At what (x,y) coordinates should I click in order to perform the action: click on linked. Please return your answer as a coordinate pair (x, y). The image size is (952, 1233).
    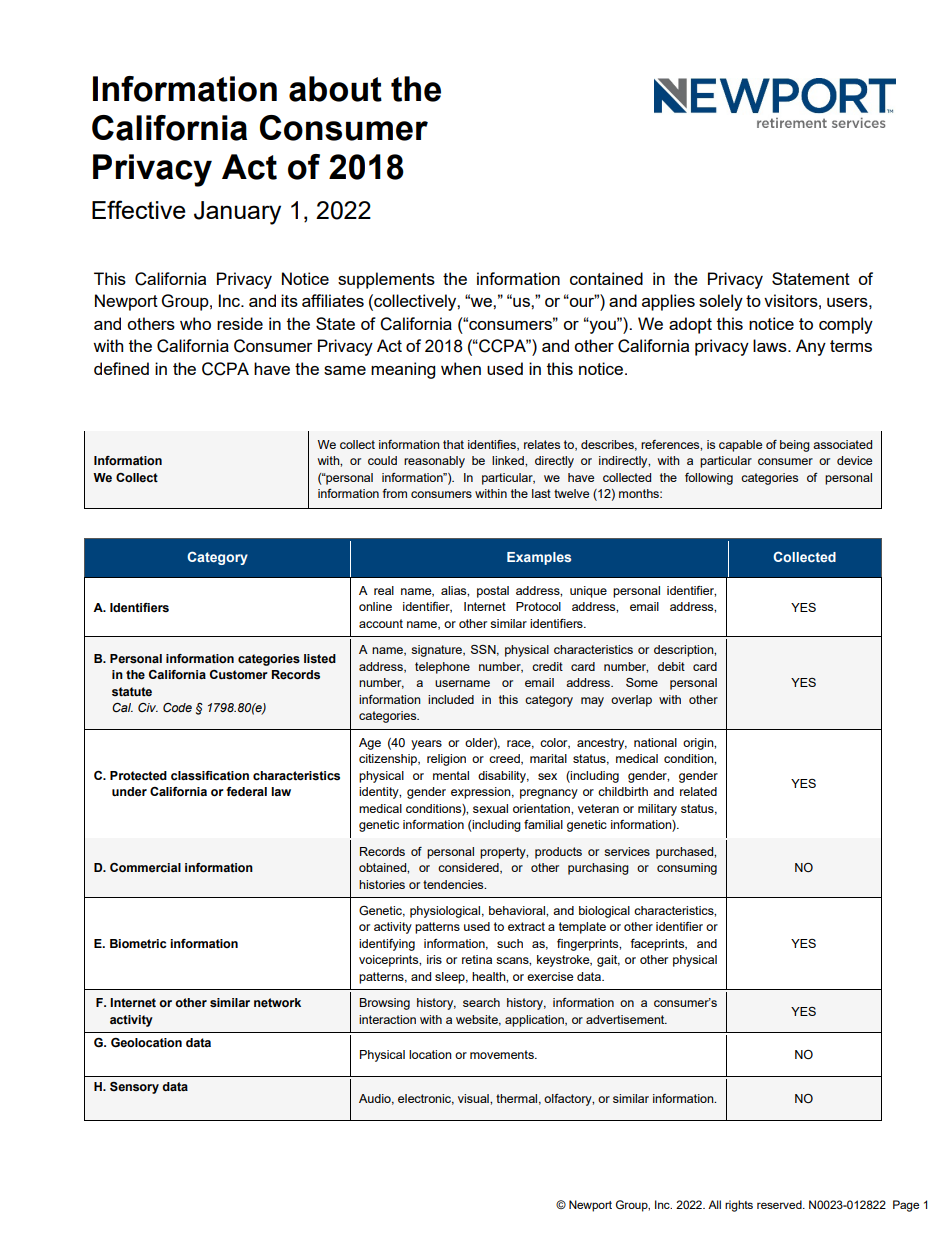
    Looking at the image, I should click on (509, 460).
